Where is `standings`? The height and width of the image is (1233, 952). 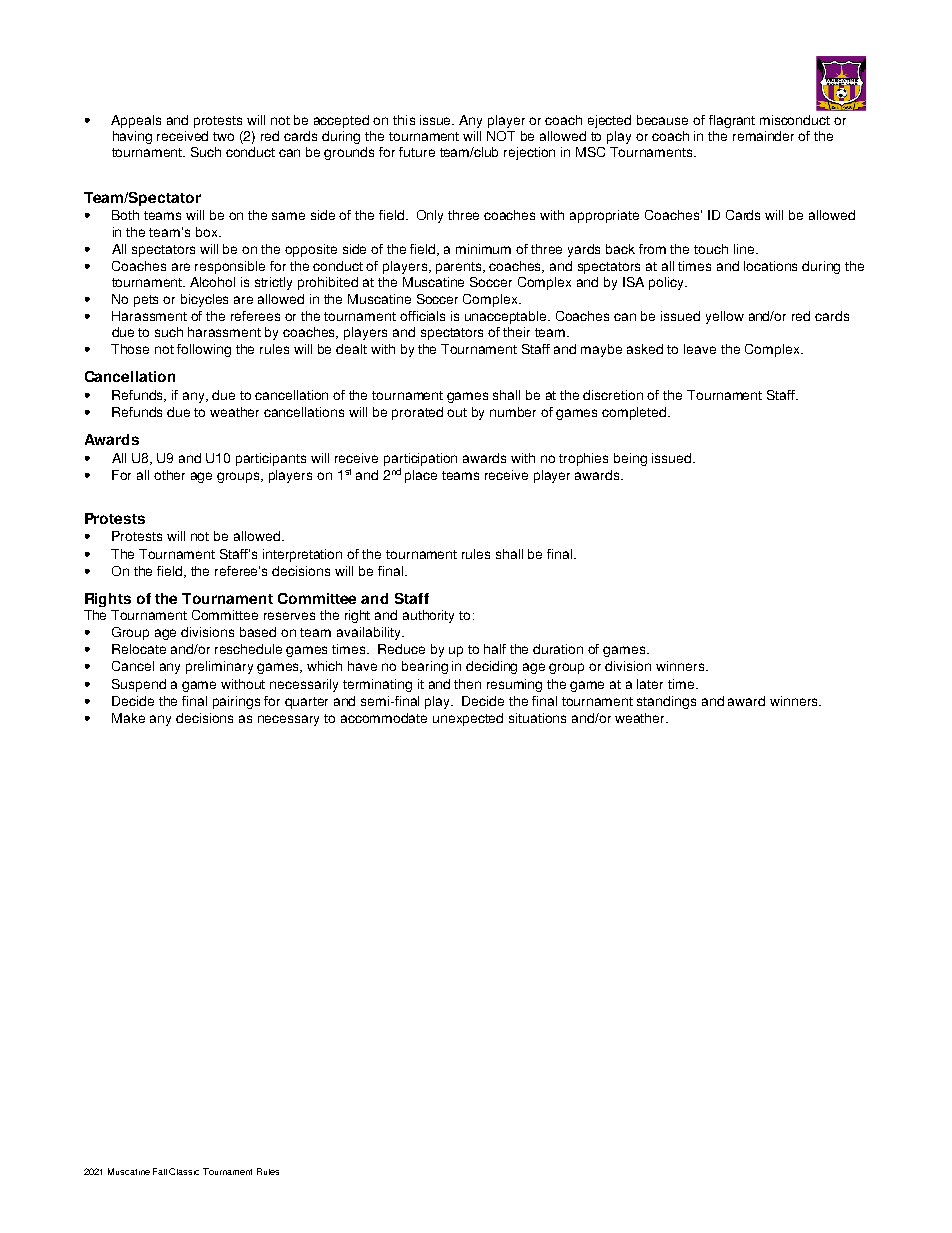
standings is located at coordinates (666, 702).
